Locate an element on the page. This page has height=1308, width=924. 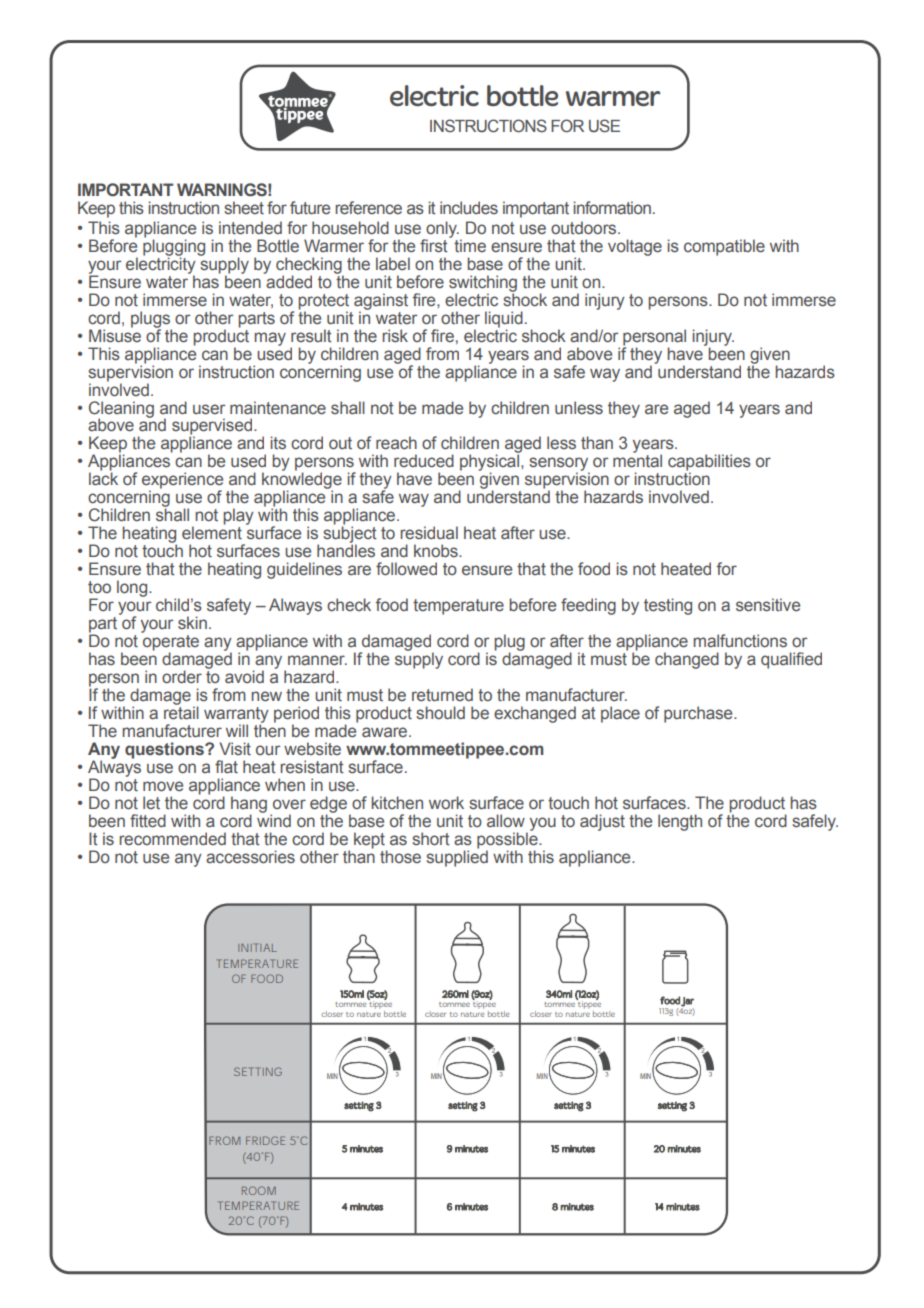
ROOM is located at coordinates (259, 1190).
